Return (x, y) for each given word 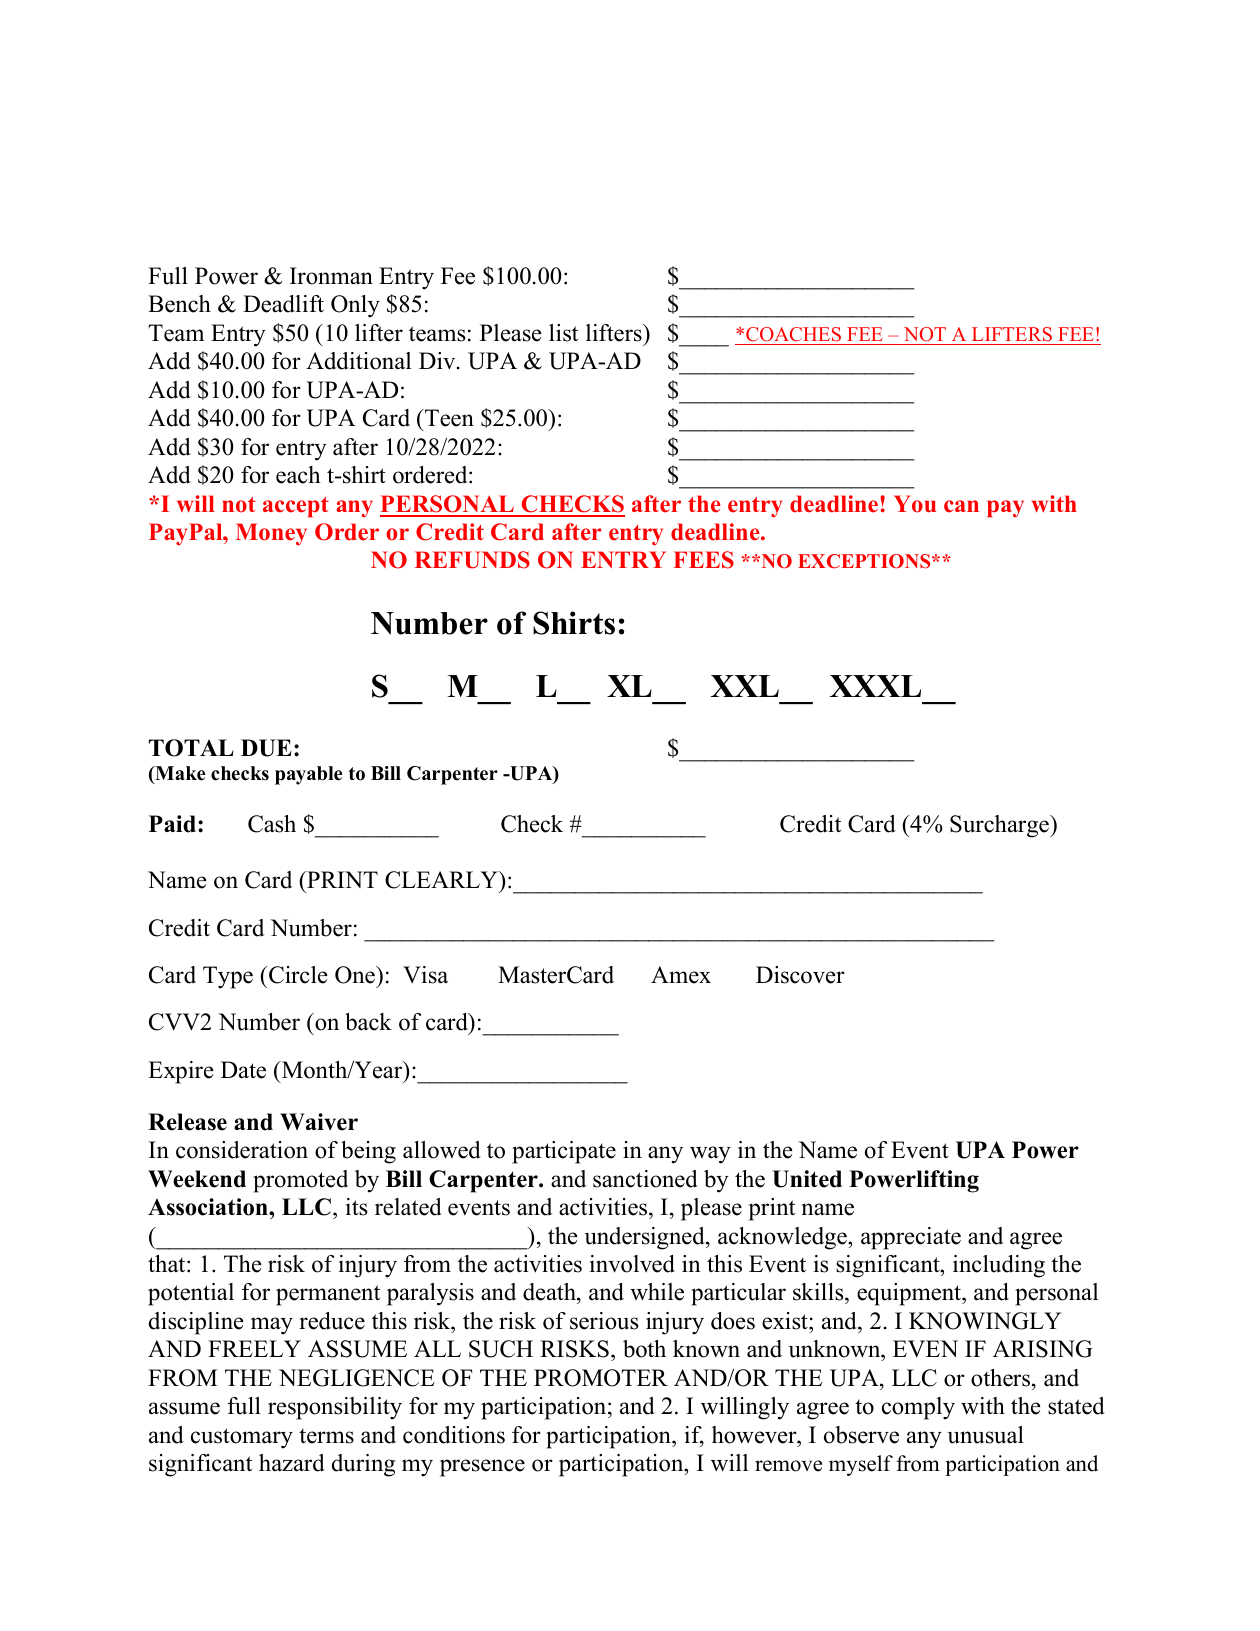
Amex (681, 975)
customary (242, 1438)
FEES (703, 560)
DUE (266, 748)
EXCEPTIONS (865, 561)
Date (243, 1070)
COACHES (793, 334)
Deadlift (283, 304)
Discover (800, 975)
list (563, 333)
